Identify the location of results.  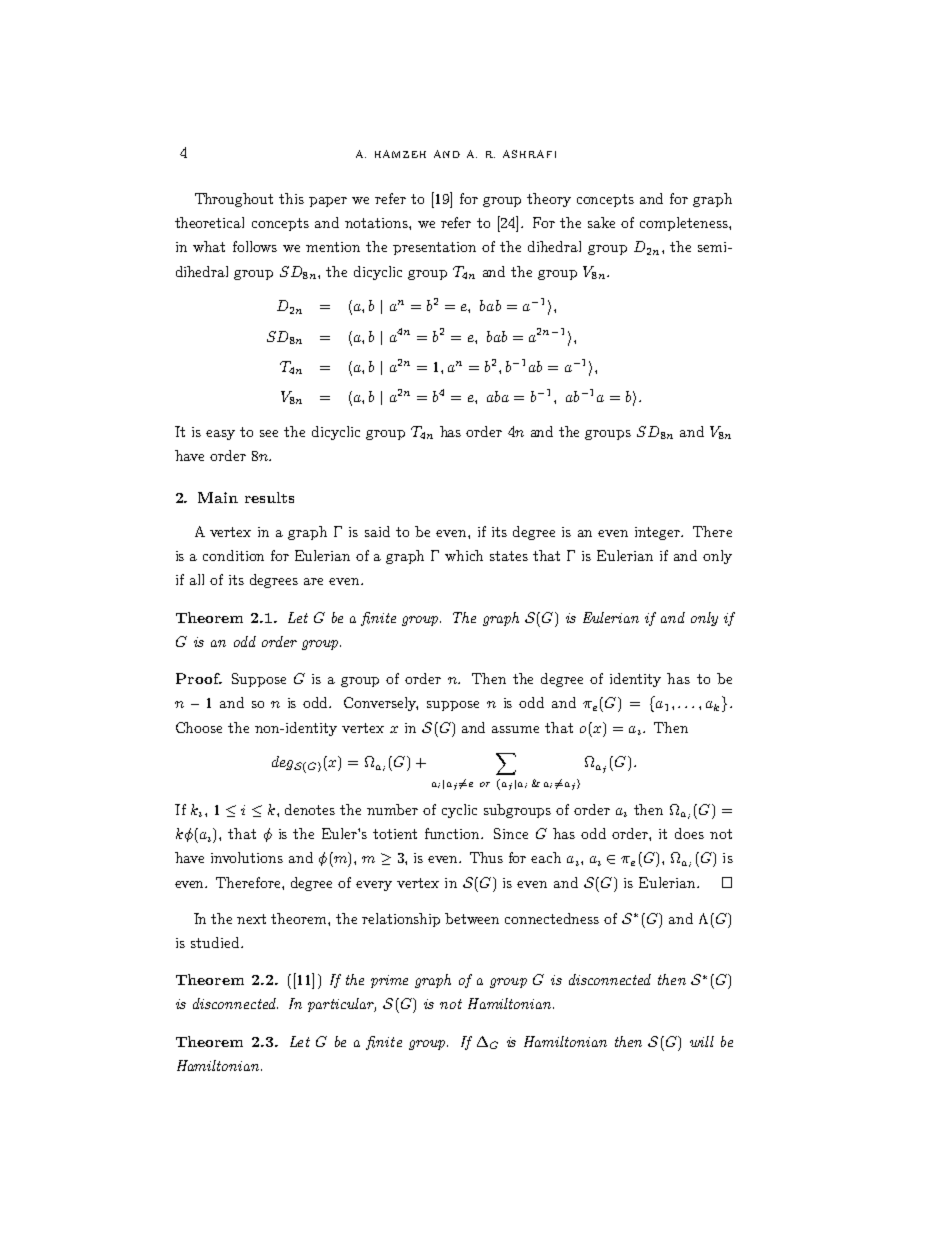
(269, 497).
